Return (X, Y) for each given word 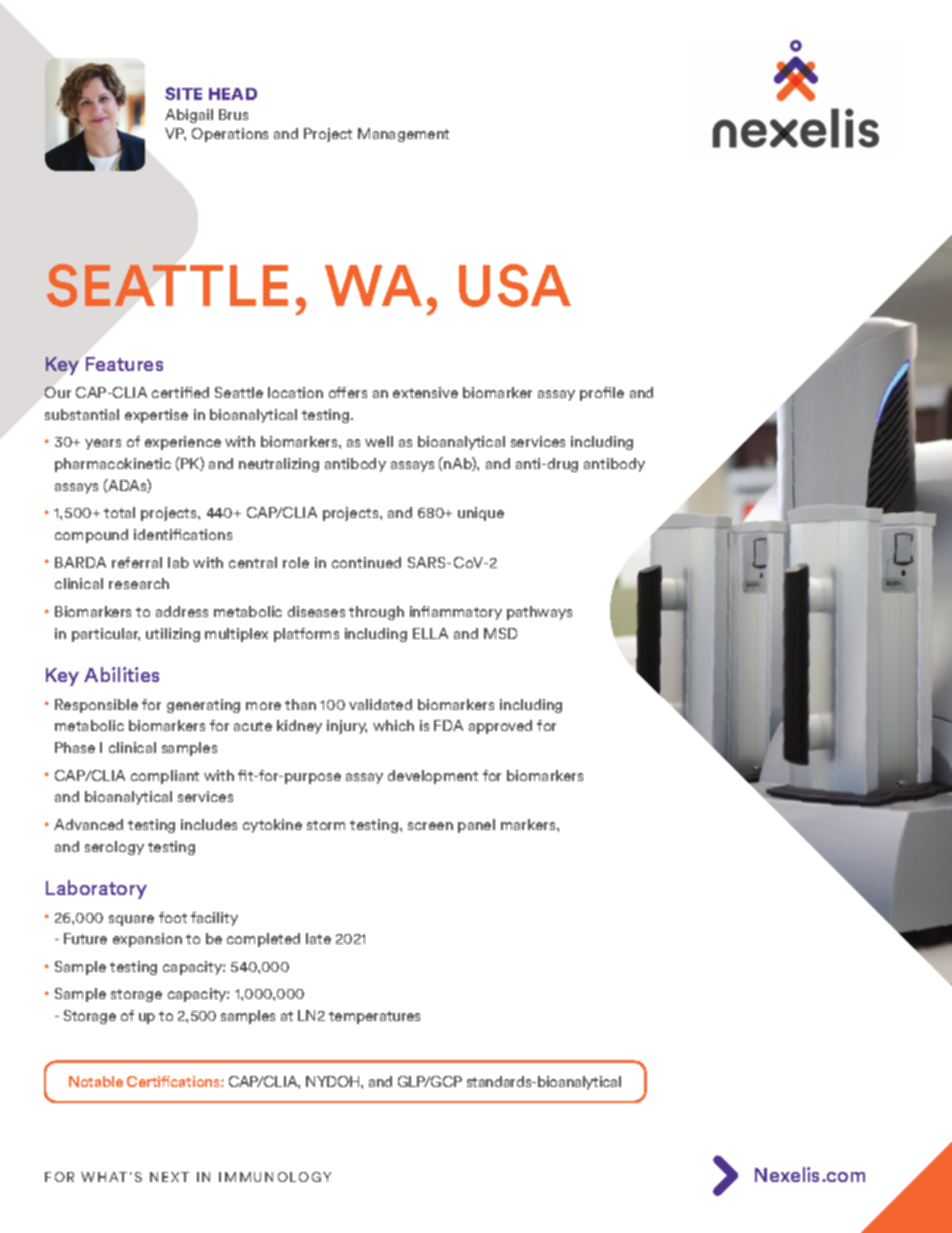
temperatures (374, 1017)
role (296, 562)
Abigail (189, 116)
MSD (500, 633)
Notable (96, 1081)
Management (403, 135)
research (139, 583)
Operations (230, 135)
